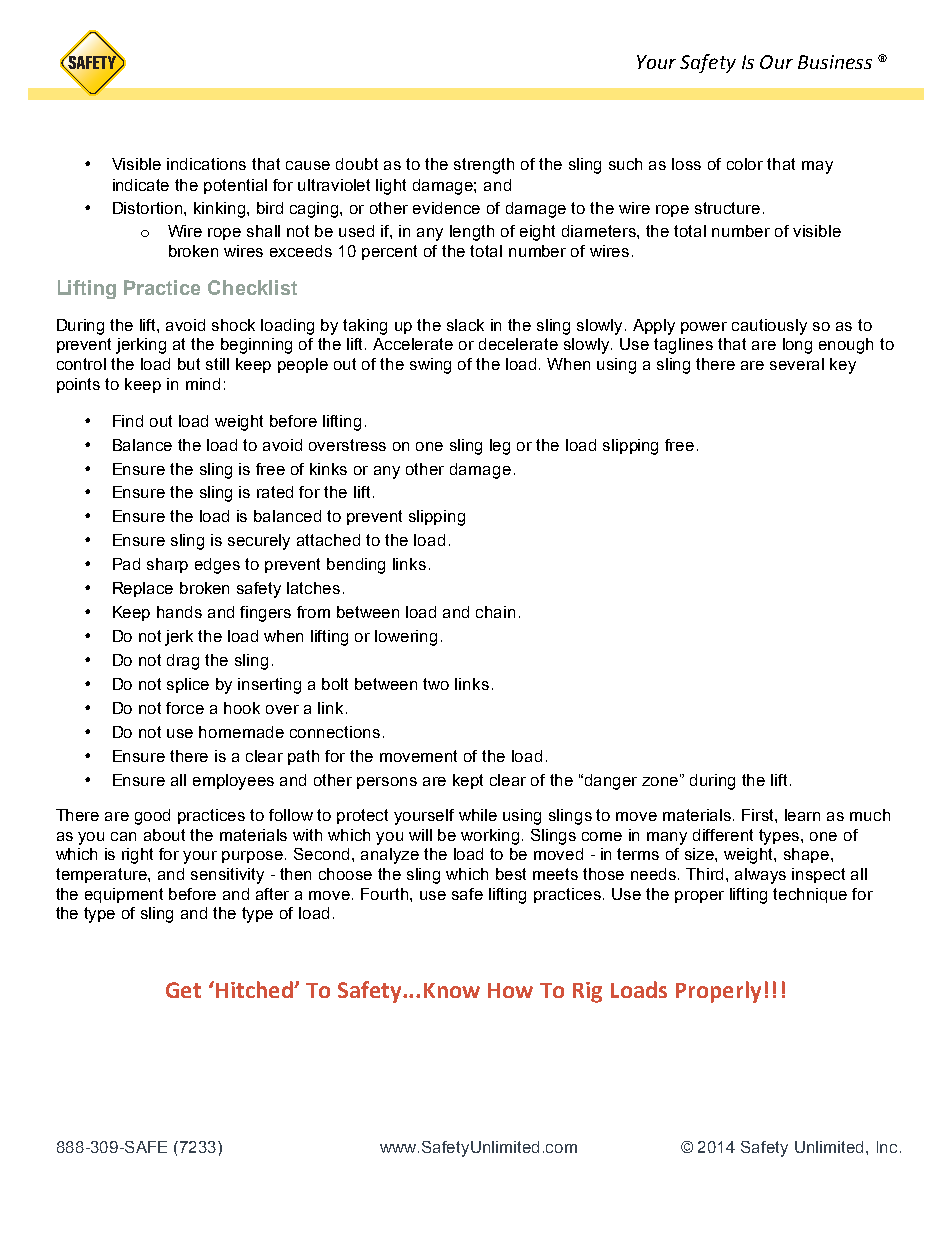 This screenshot has width=952, height=1233. I want to click on evidence, so click(446, 208).
